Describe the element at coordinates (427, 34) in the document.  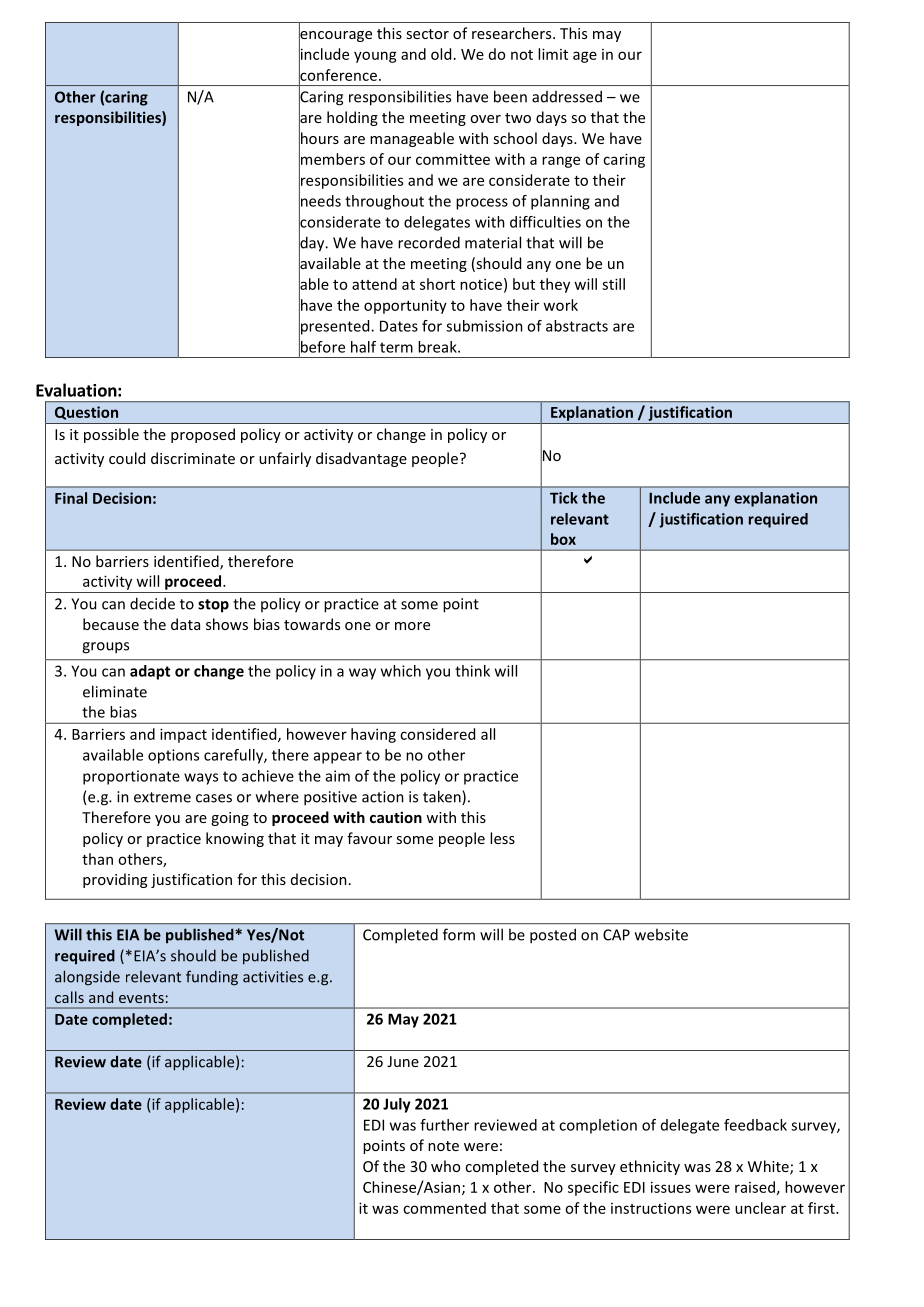
I see `sector` at that location.
